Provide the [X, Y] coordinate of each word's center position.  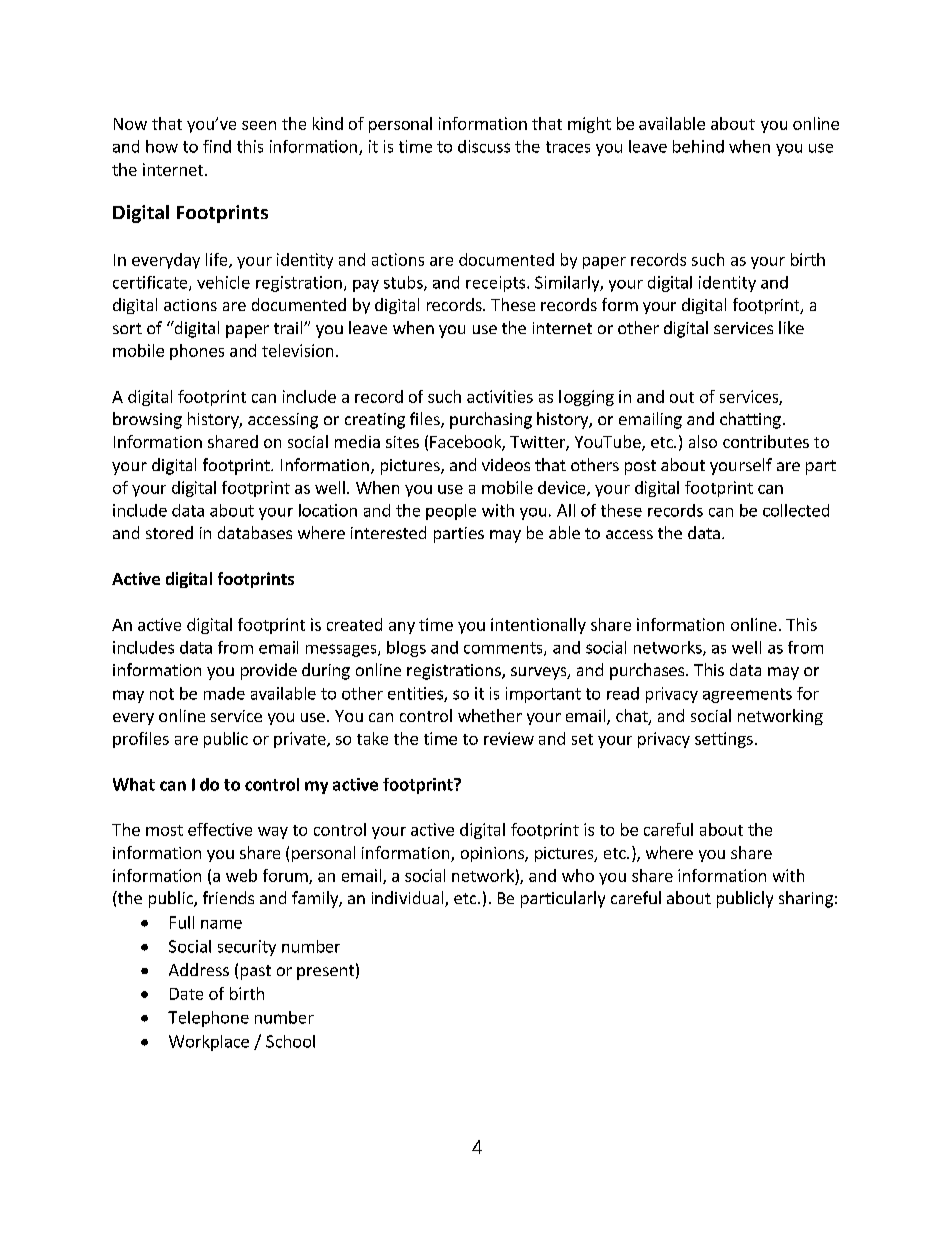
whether [490, 715]
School [290, 1041]
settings [724, 740]
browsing [147, 420]
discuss [484, 146]
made [224, 693]
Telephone [208, 1019]
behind [698, 146]
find [217, 146]
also [703, 441]
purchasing [491, 420]
